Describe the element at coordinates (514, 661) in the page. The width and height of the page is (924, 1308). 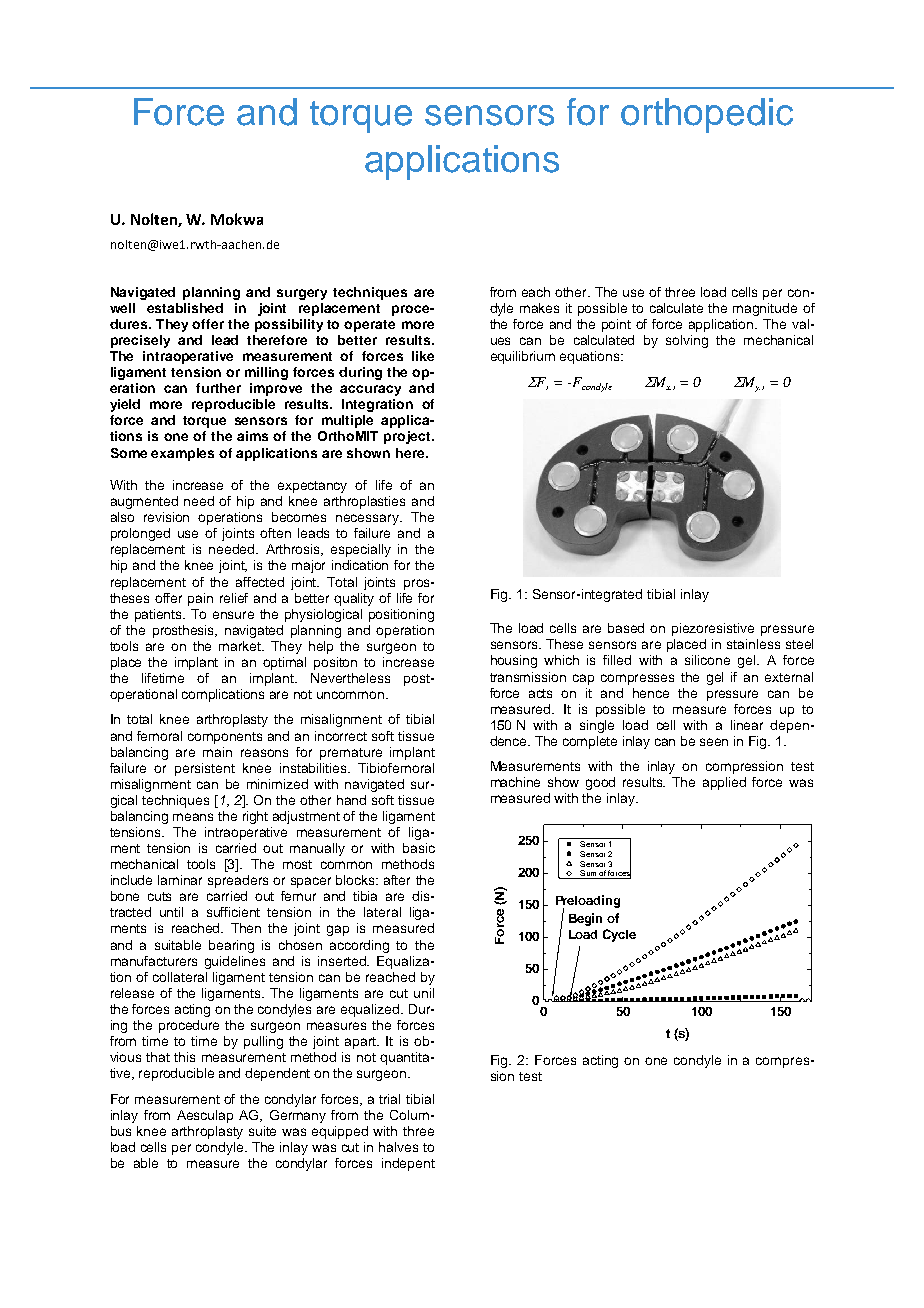
I see `housing` at that location.
